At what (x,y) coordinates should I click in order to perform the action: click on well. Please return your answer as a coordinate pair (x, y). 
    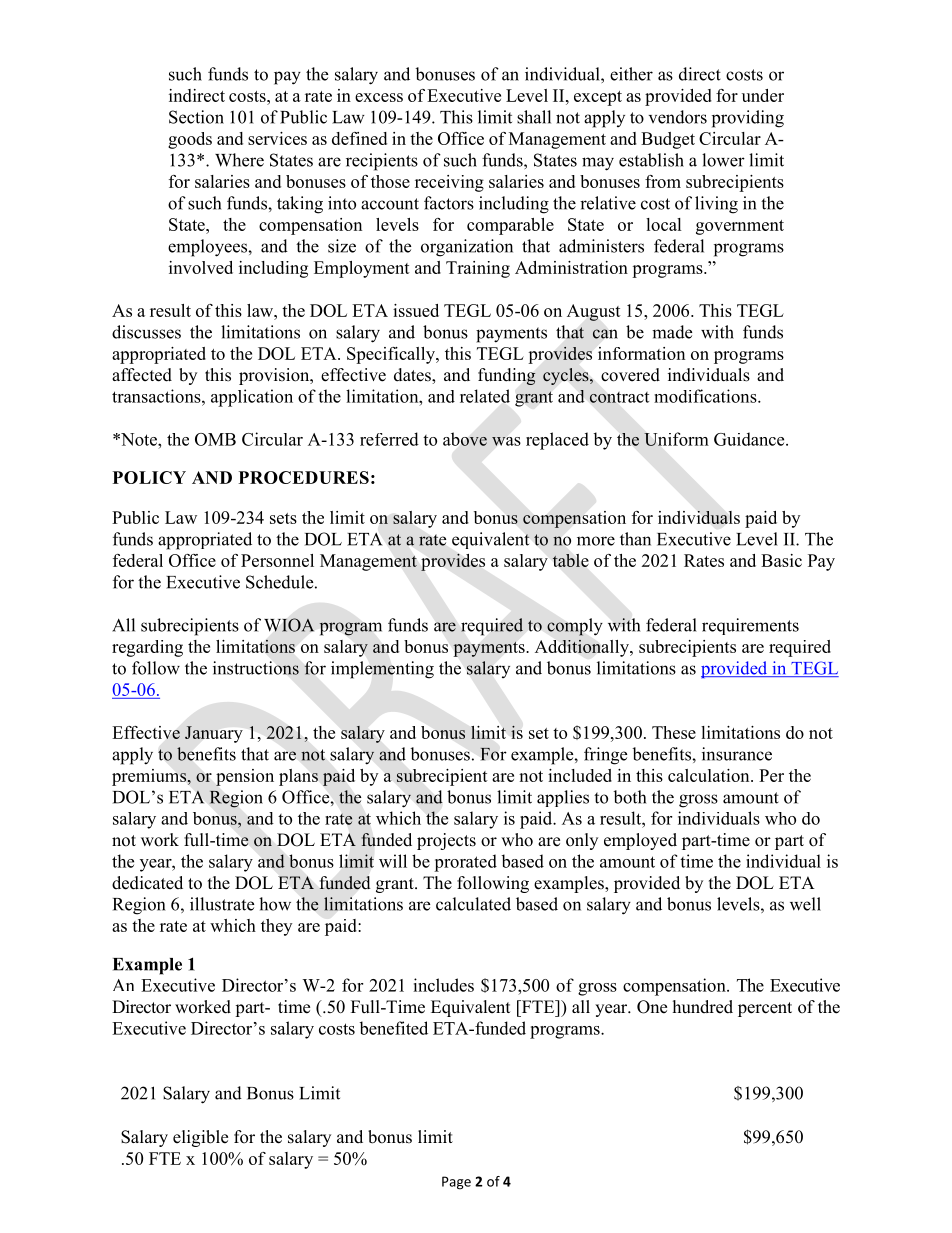
    Looking at the image, I should click on (805, 904).
